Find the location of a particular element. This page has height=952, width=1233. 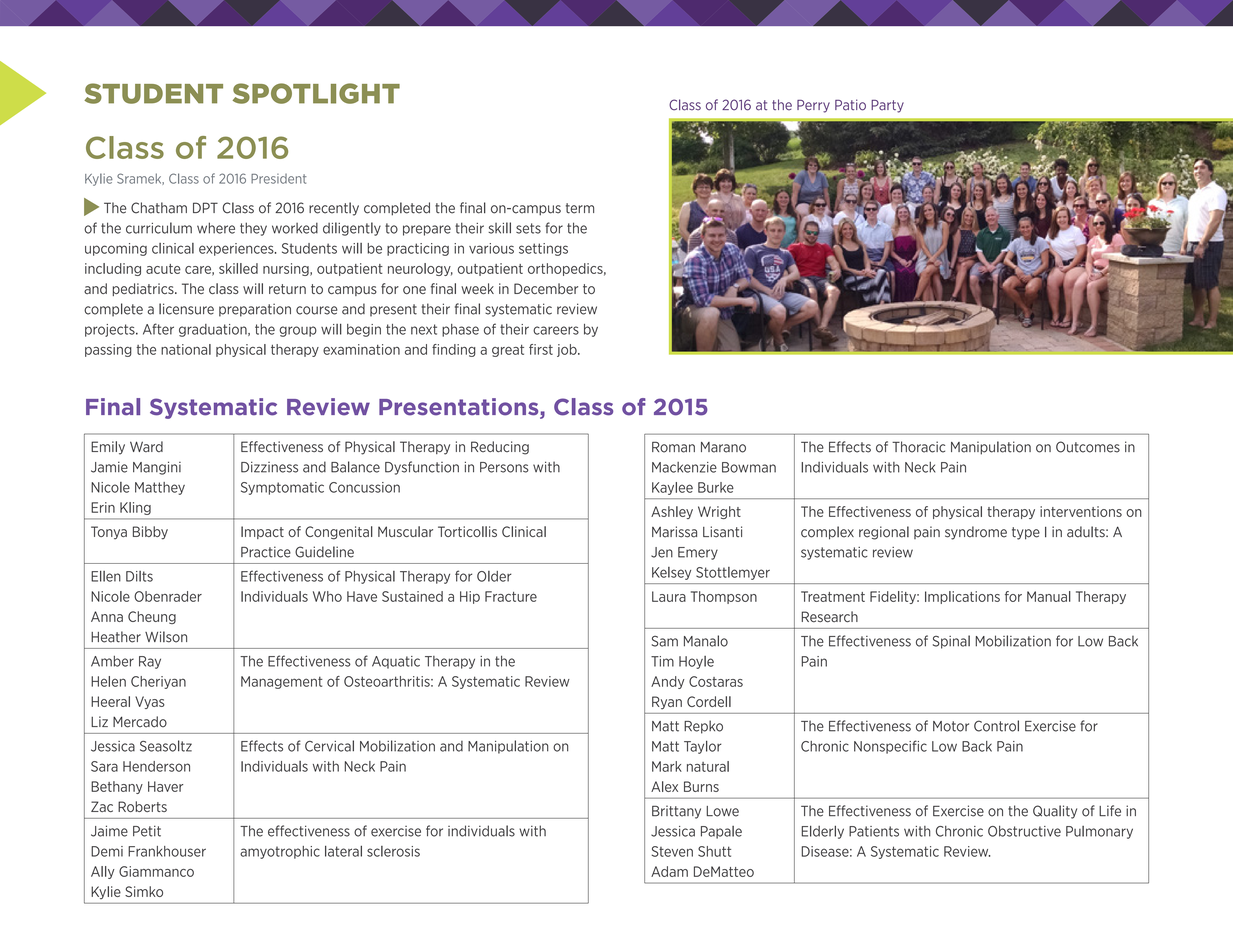

SPOTLIGHT is located at coordinates (316, 93).
